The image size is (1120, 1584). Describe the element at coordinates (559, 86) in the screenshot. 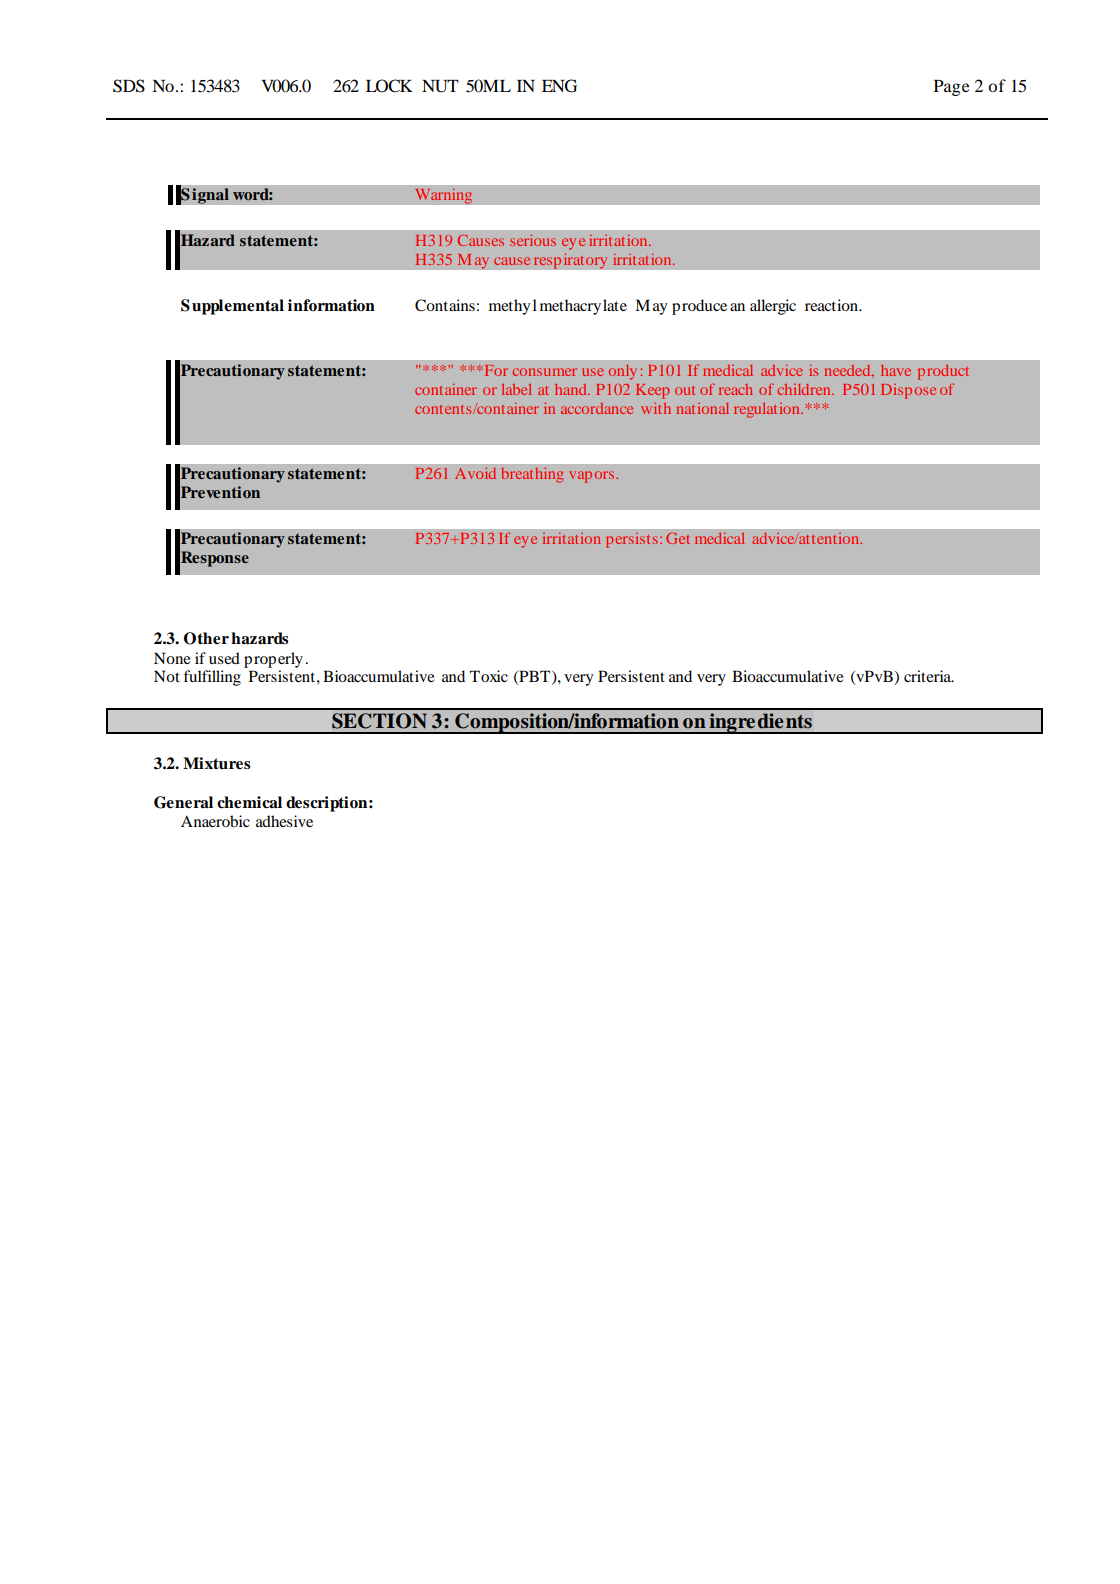

I see `ENG` at that location.
